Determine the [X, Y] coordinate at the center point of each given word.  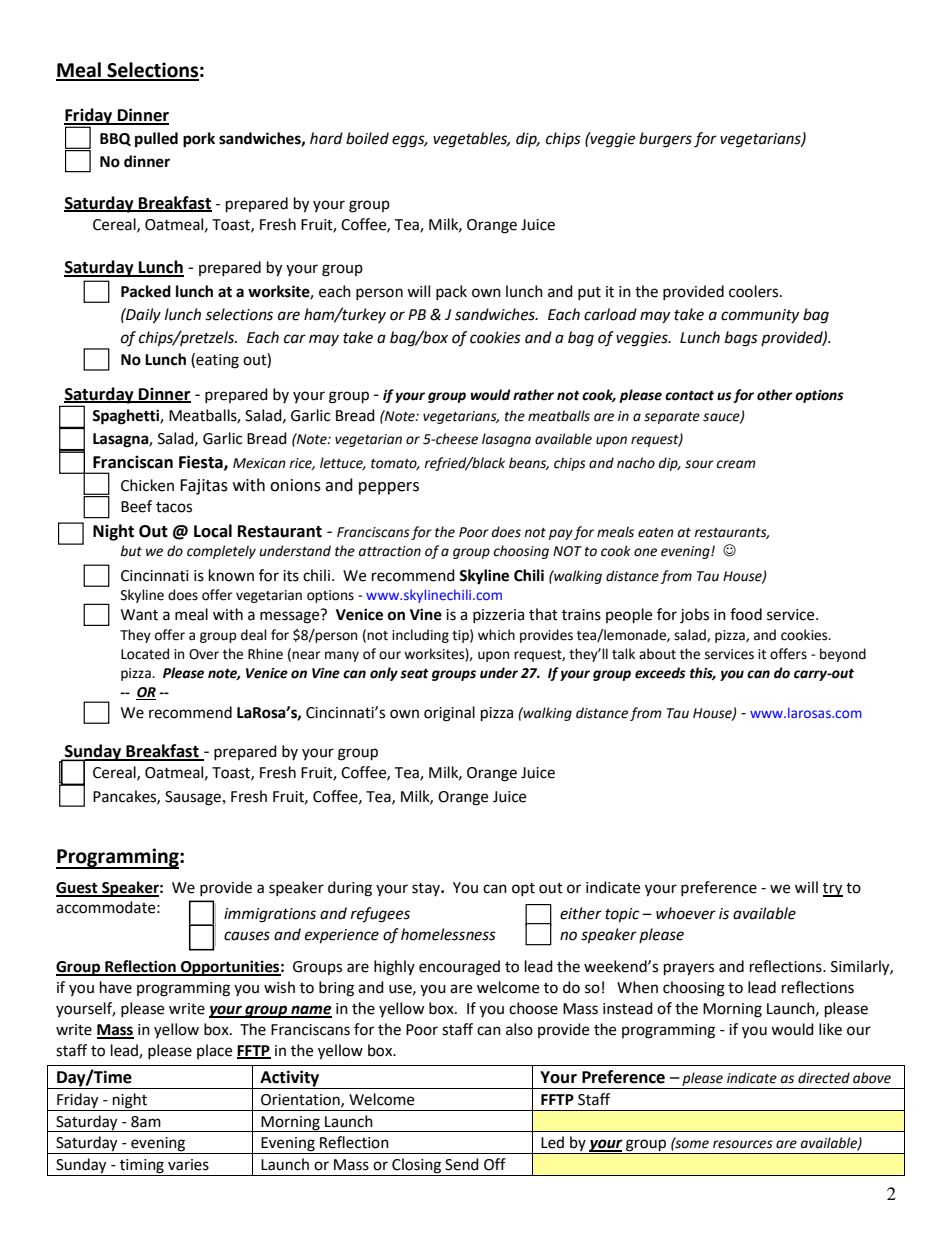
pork [199, 140]
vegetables [471, 140]
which [496, 635]
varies [188, 1165]
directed [824, 1078]
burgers [665, 140]
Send [462, 1164]
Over [204, 654]
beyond [843, 655]
